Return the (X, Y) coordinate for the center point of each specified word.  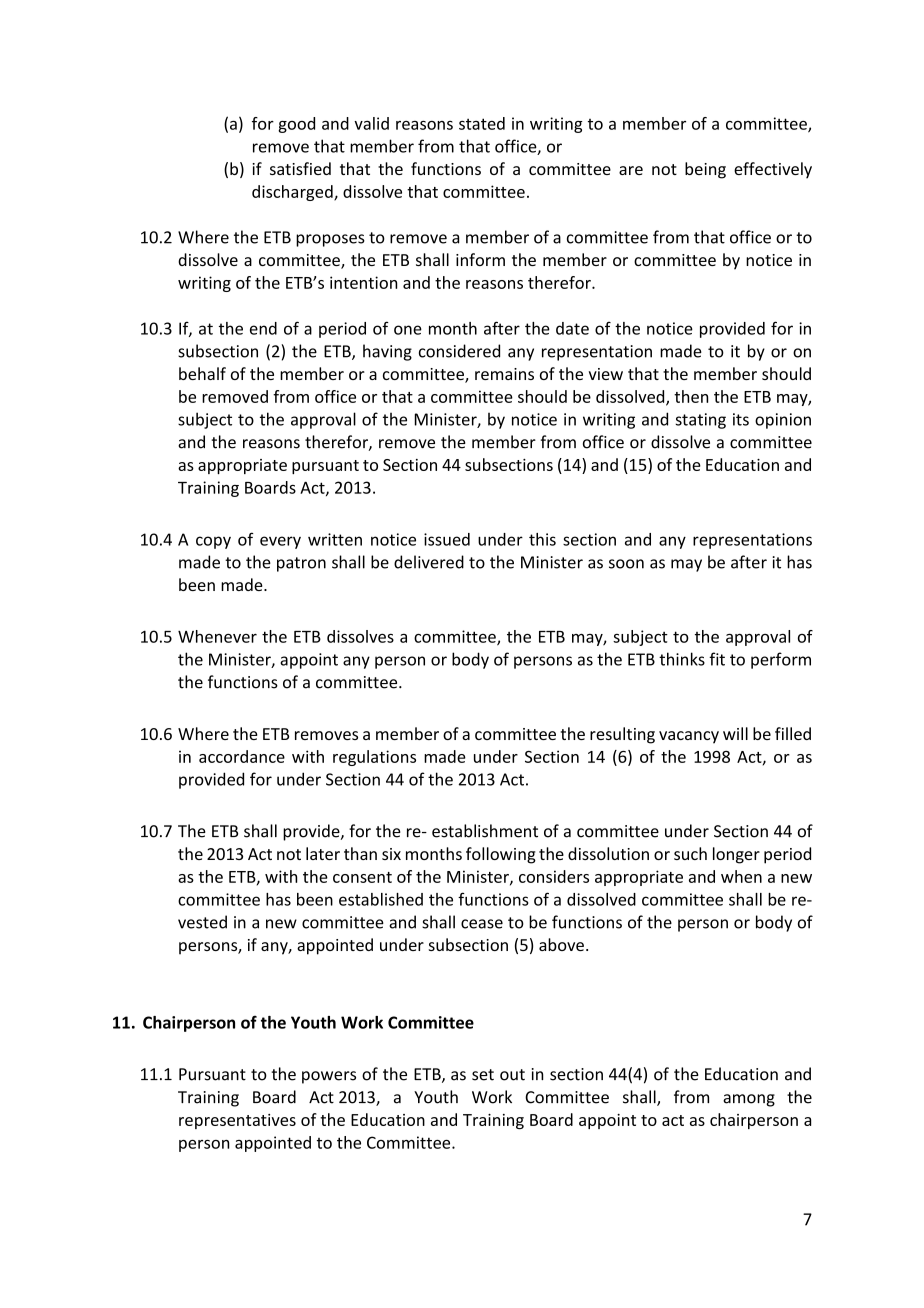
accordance (242, 756)
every (280, 542)
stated (482, 123)
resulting (622, 735)
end (263, 328)
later (323, 853)
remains (504, 374)
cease (482, 924)
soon (626, 564)
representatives (237, 1121)
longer (736, 855)
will (735, 733)
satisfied (300, 168)
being (705, 170)
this (542, 539)
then (691, 396)
